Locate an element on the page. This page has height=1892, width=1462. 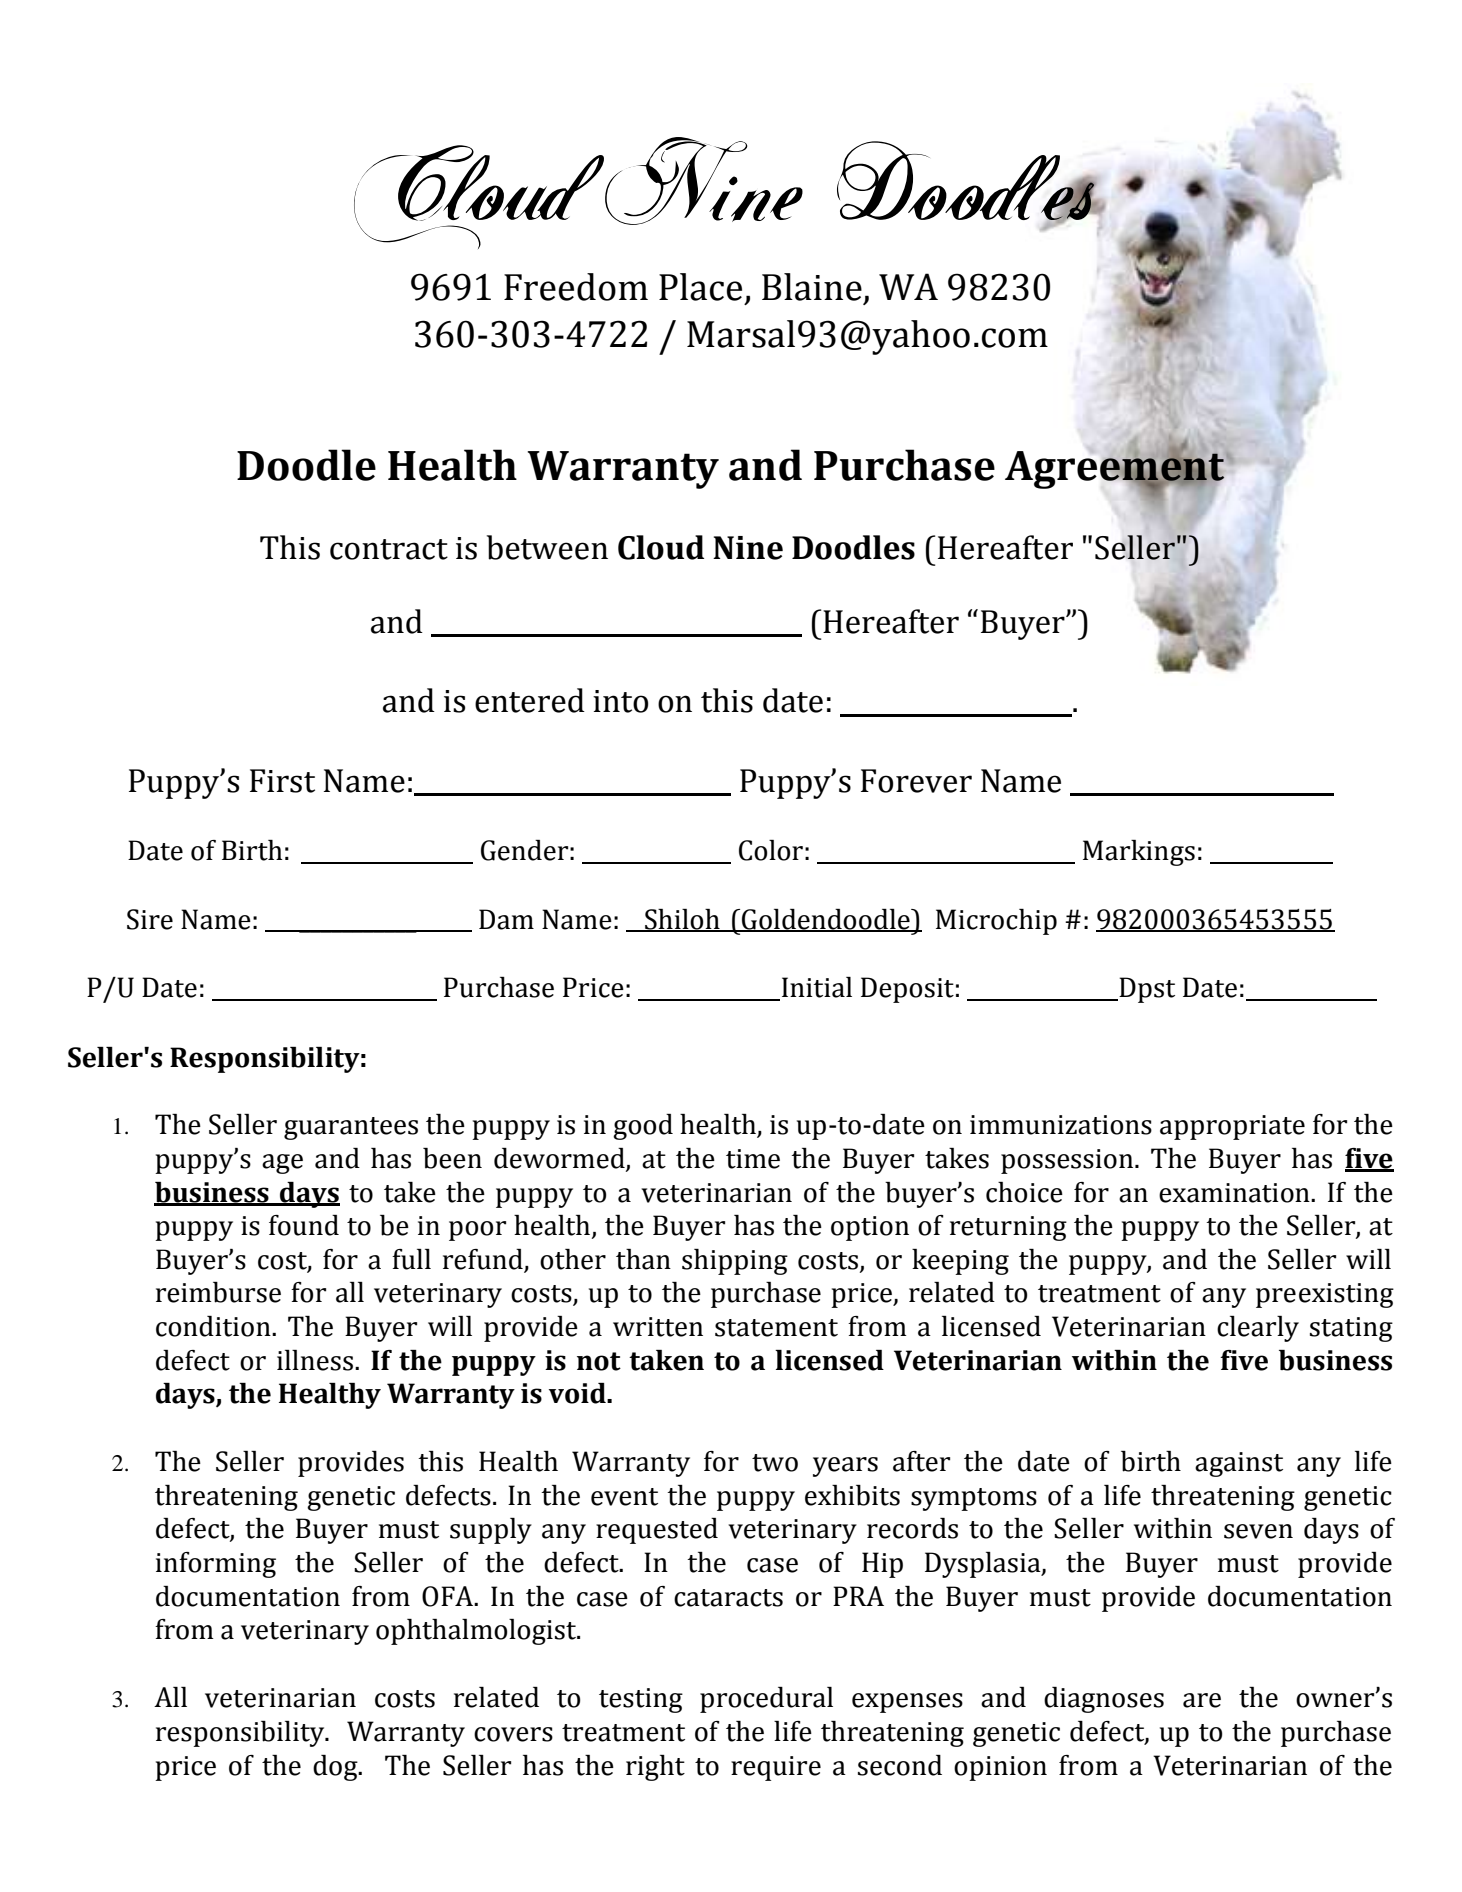
Color is located at coordinates (771, 850).
